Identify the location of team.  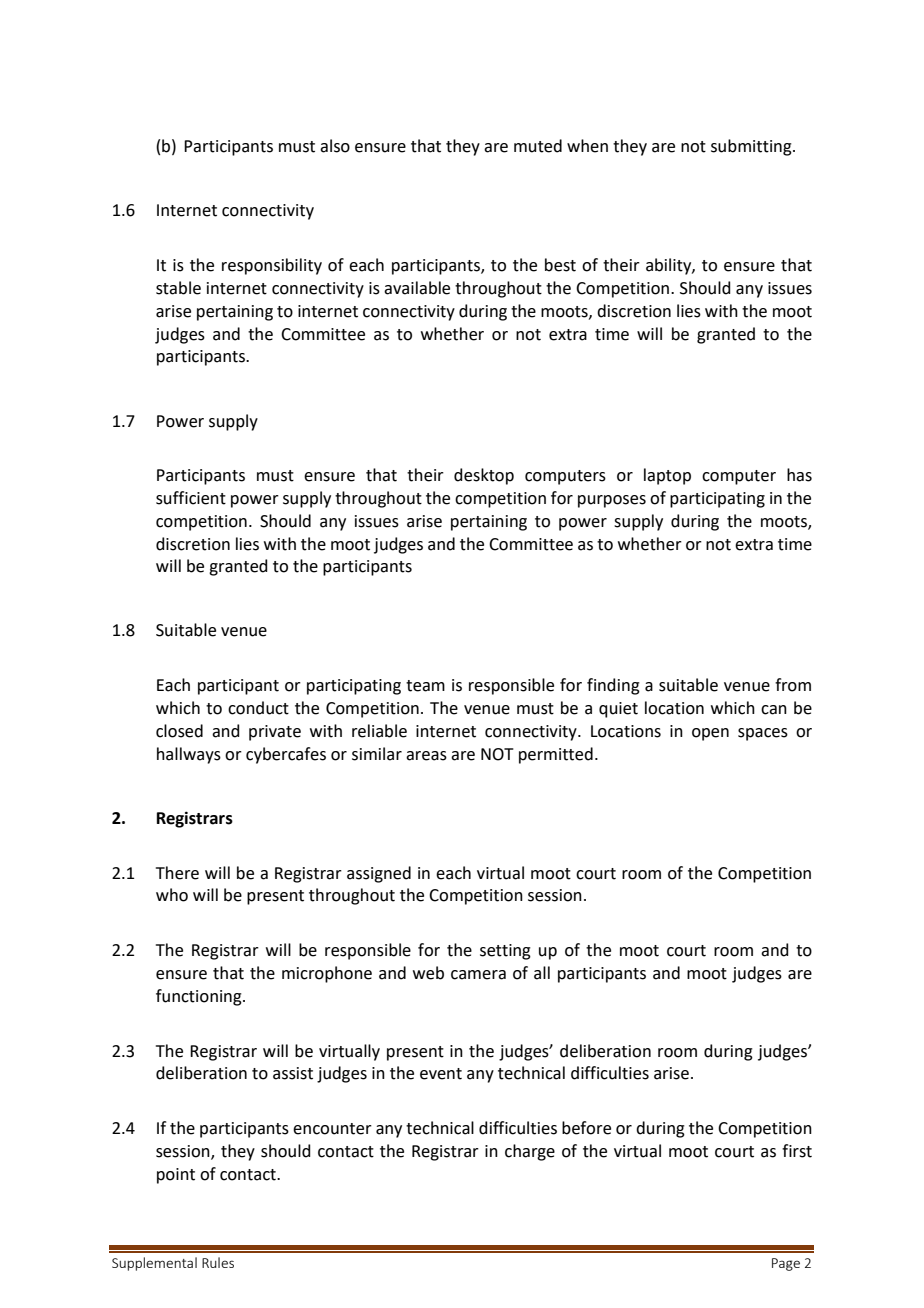
(425, 686).
